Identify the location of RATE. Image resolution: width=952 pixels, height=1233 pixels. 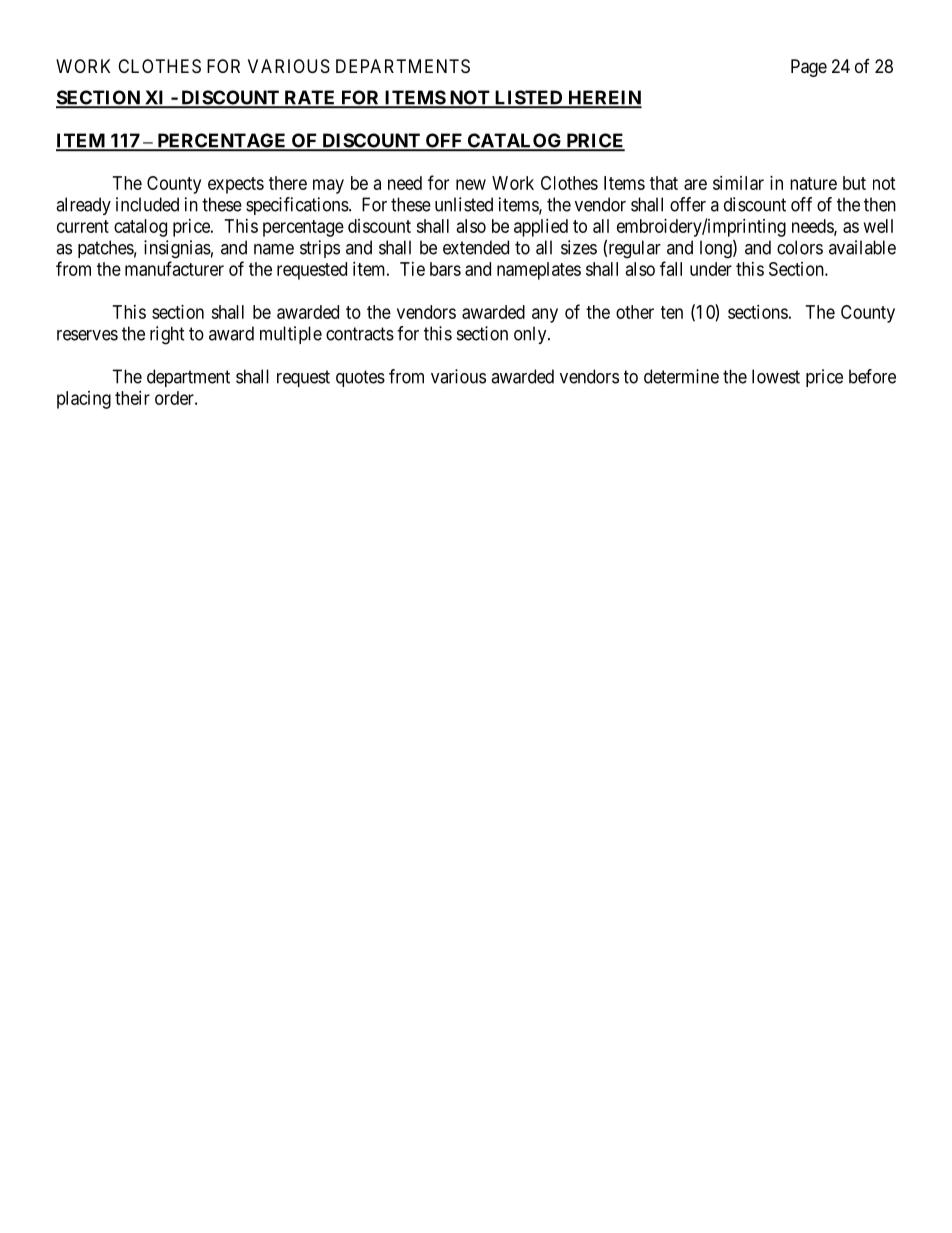
(310, 98).
